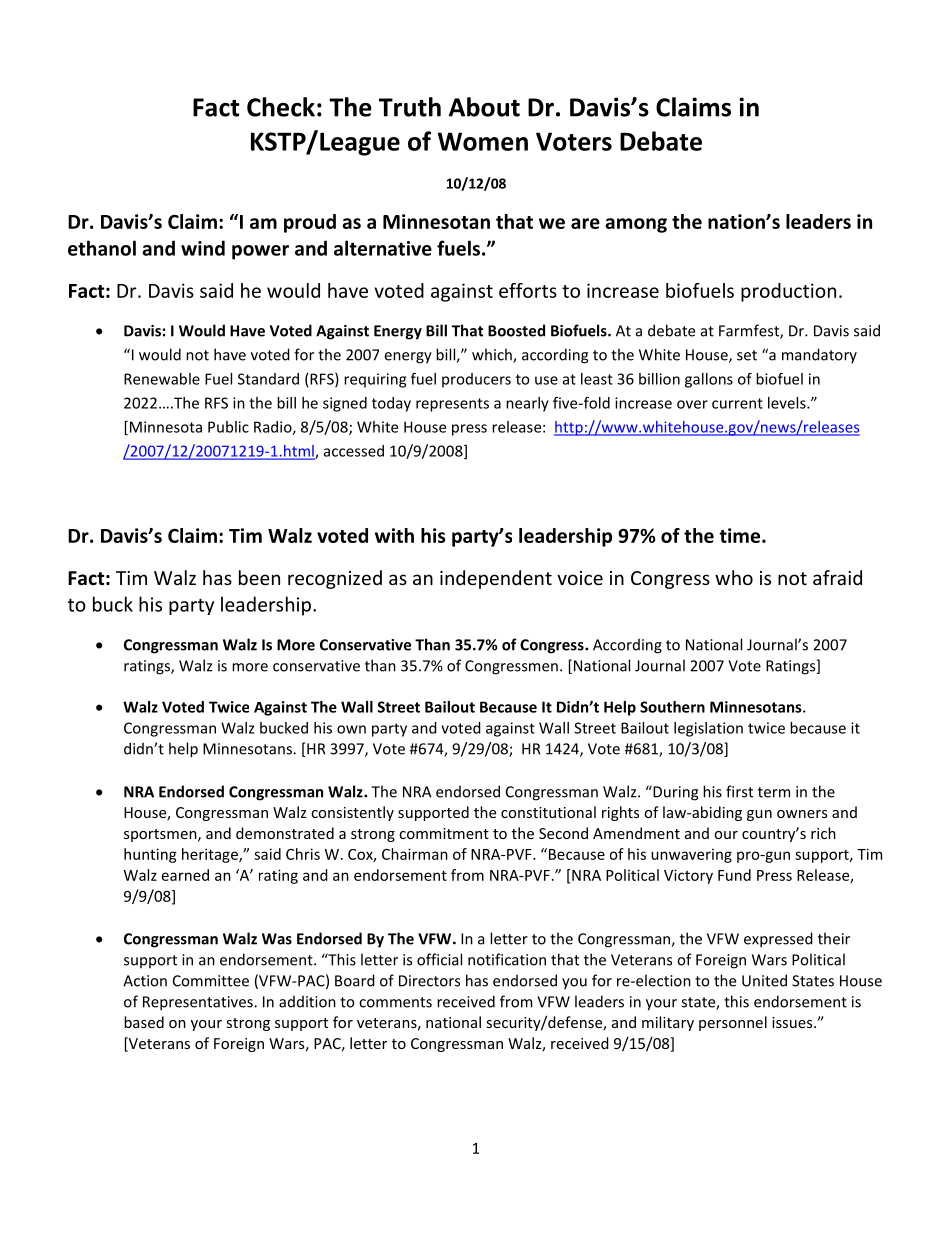 The image size is (952, 1233). What do you see at coordinates (285, 833) in the screenshot?
I see `demonstrated` at bounding box center [285, 833].
